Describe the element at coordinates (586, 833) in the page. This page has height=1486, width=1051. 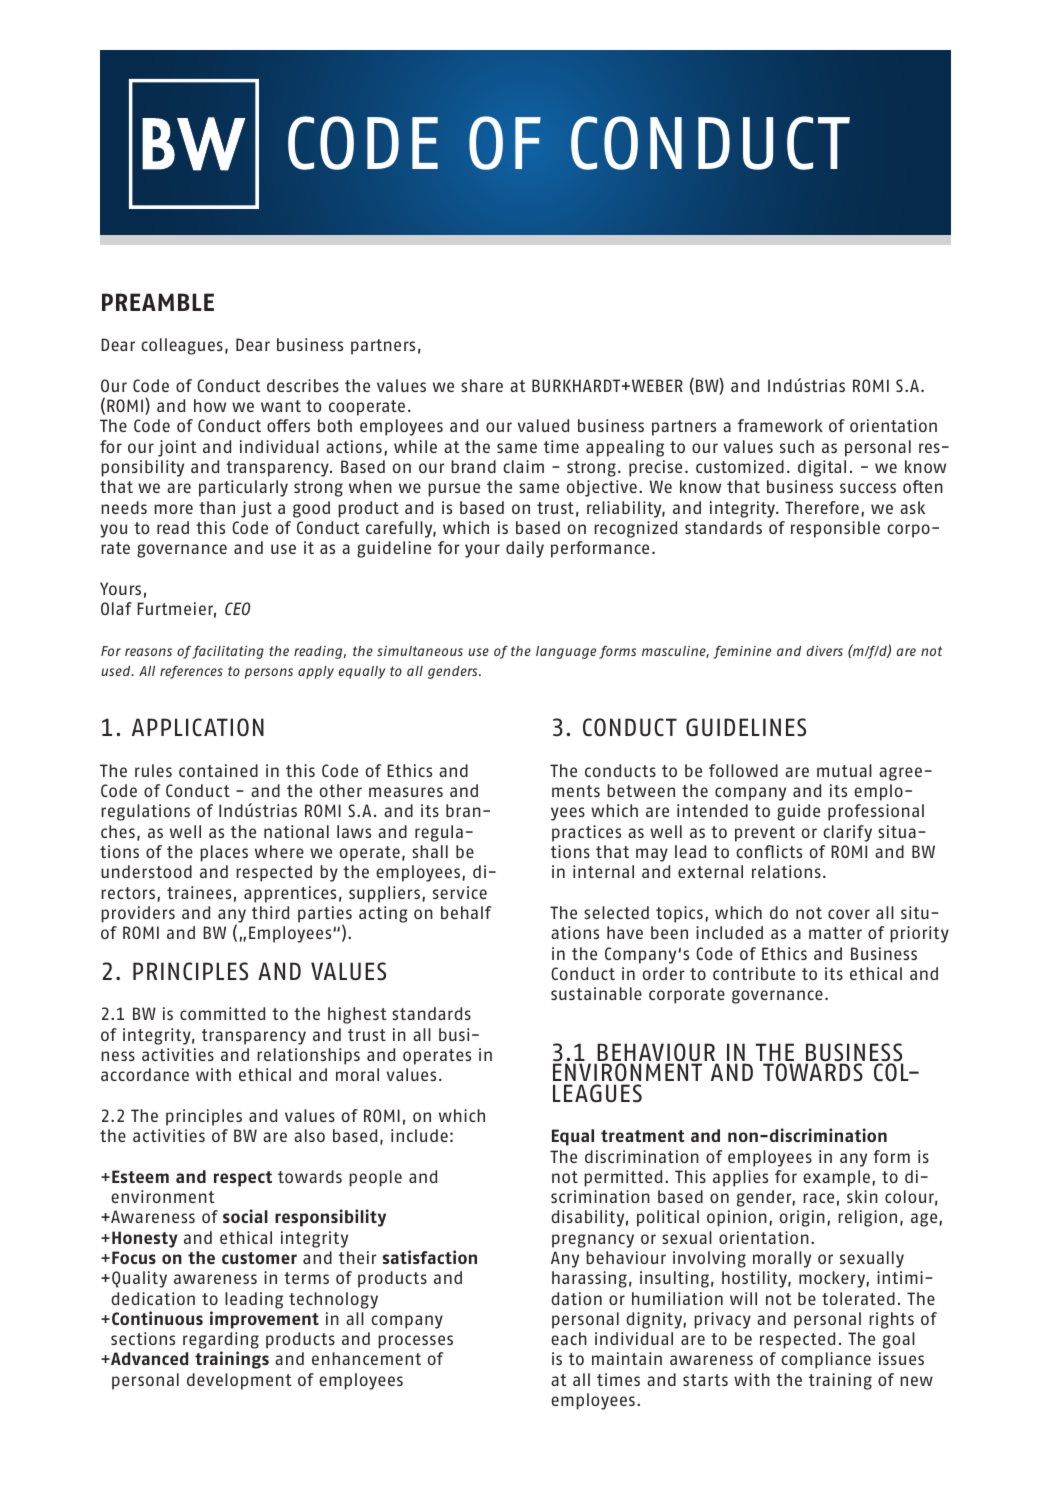
I see `practices` at that location.
